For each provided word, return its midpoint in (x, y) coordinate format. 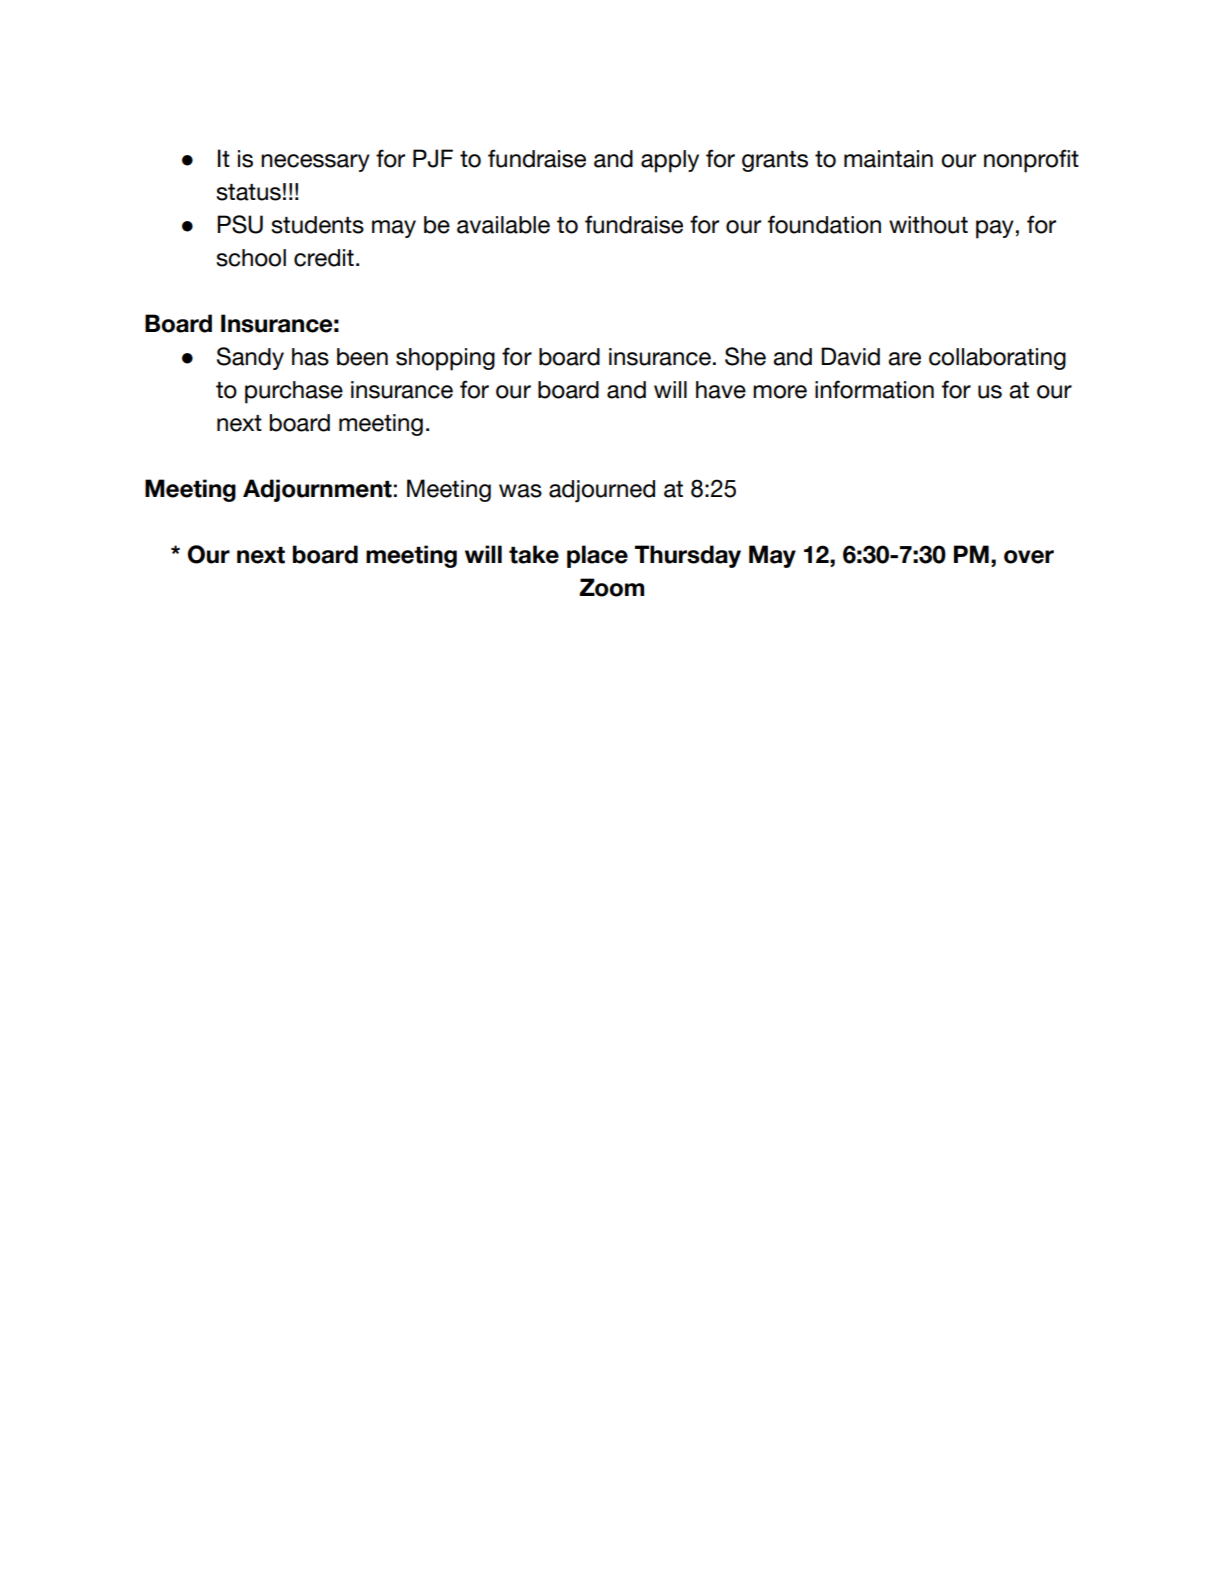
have (721, 390)
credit (324, 258)
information (874, 389)
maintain (888, 159)
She (745, 356)
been (362, 357)
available (503, 225)
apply (670, 161)
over (1029, 557)
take (534, 554)
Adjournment (317, 490)
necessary (315, 163)
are (904, 359)
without (928, 225)
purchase (294, 392)
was (520, 491)
